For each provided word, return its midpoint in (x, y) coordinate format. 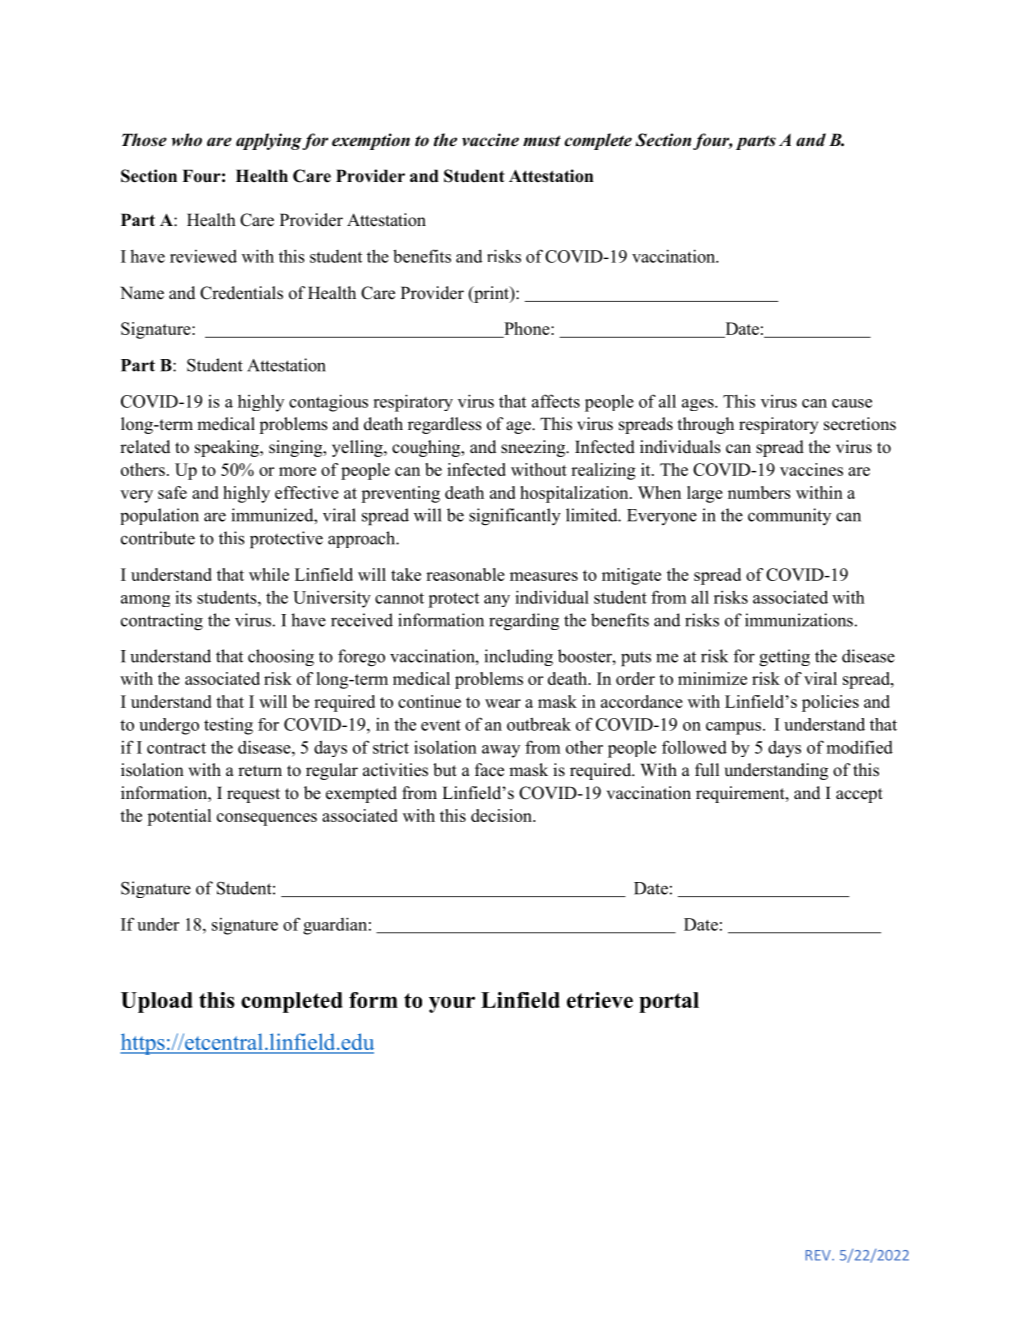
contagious (328, 403)
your (452, 1004)
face (489, 770)
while (269, 574)
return (260, 771)
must (542, 141)
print (491, 294)
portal (669, 1002)
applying (269, 141)
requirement (741, 794)
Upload (157, 1002)
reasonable (465, 574)
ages (699, 405)
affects (556, 401)
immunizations (799, 620)
